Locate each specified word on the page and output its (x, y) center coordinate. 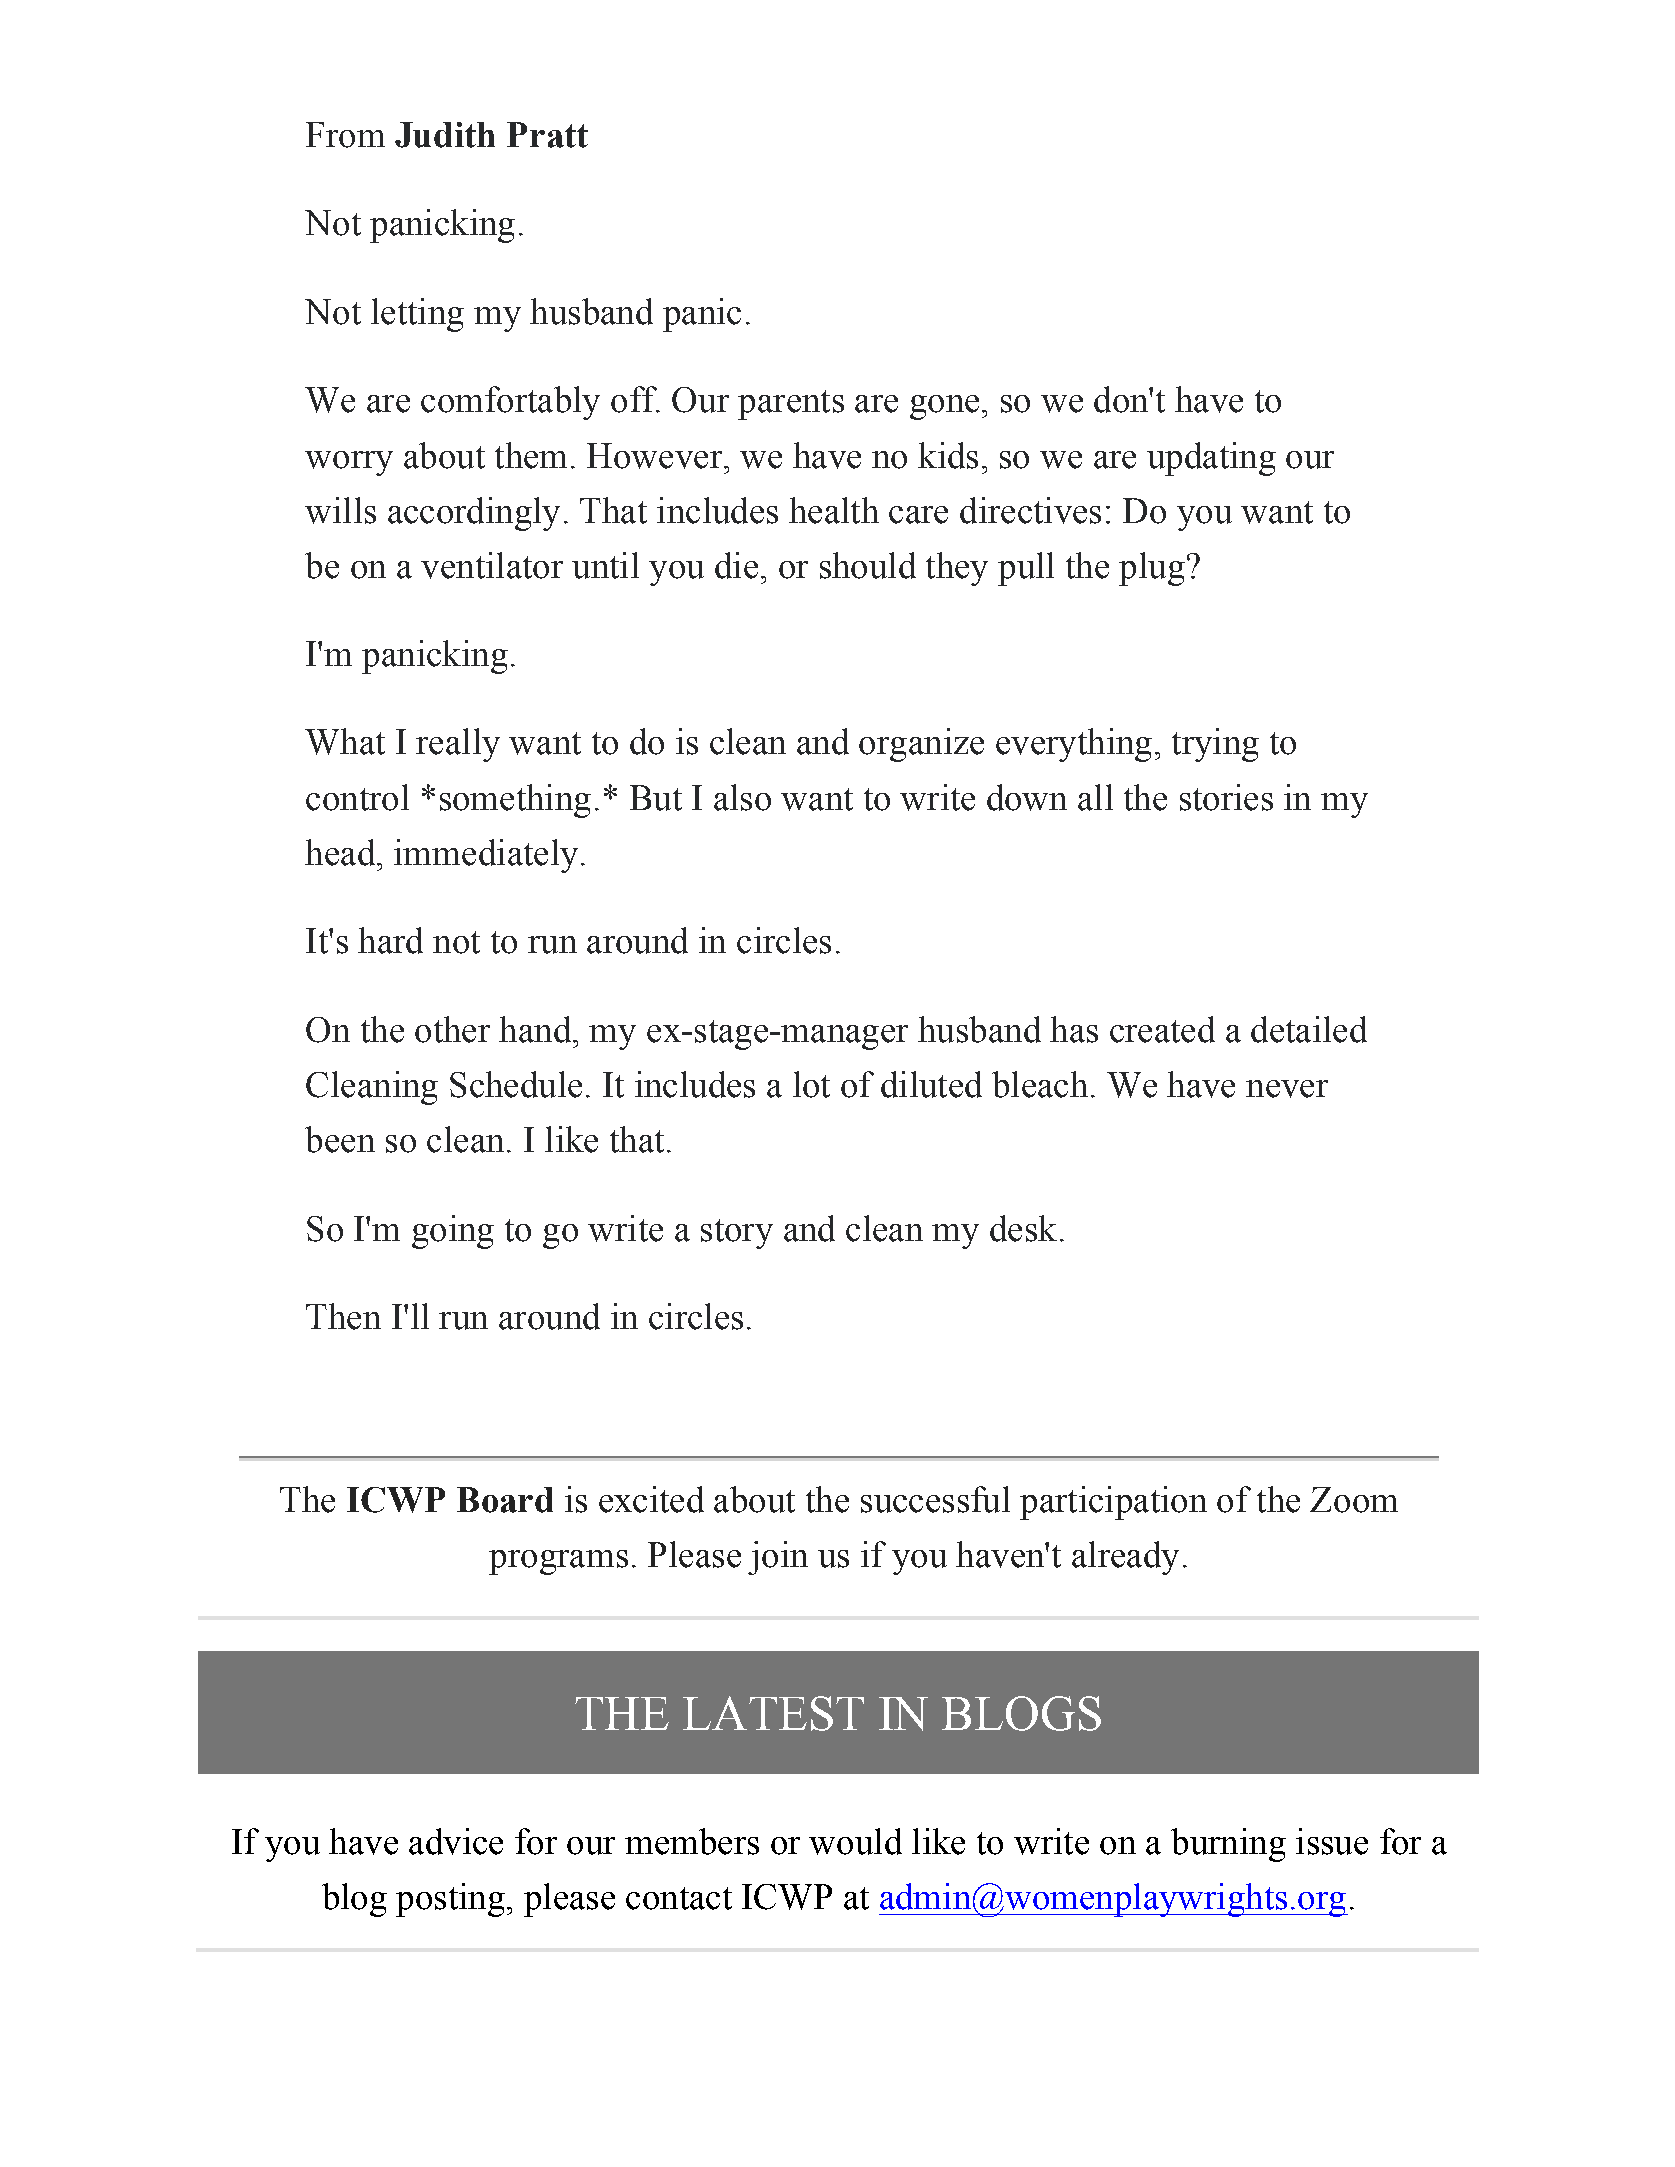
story (737, 1234)
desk (1023, 1228)
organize (921, 745)
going (453, 1232)
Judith (445, 135)
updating (1211, 459)
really (458, 745)
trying (1215, 745)
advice (456, 1841)
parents (791, 405)
